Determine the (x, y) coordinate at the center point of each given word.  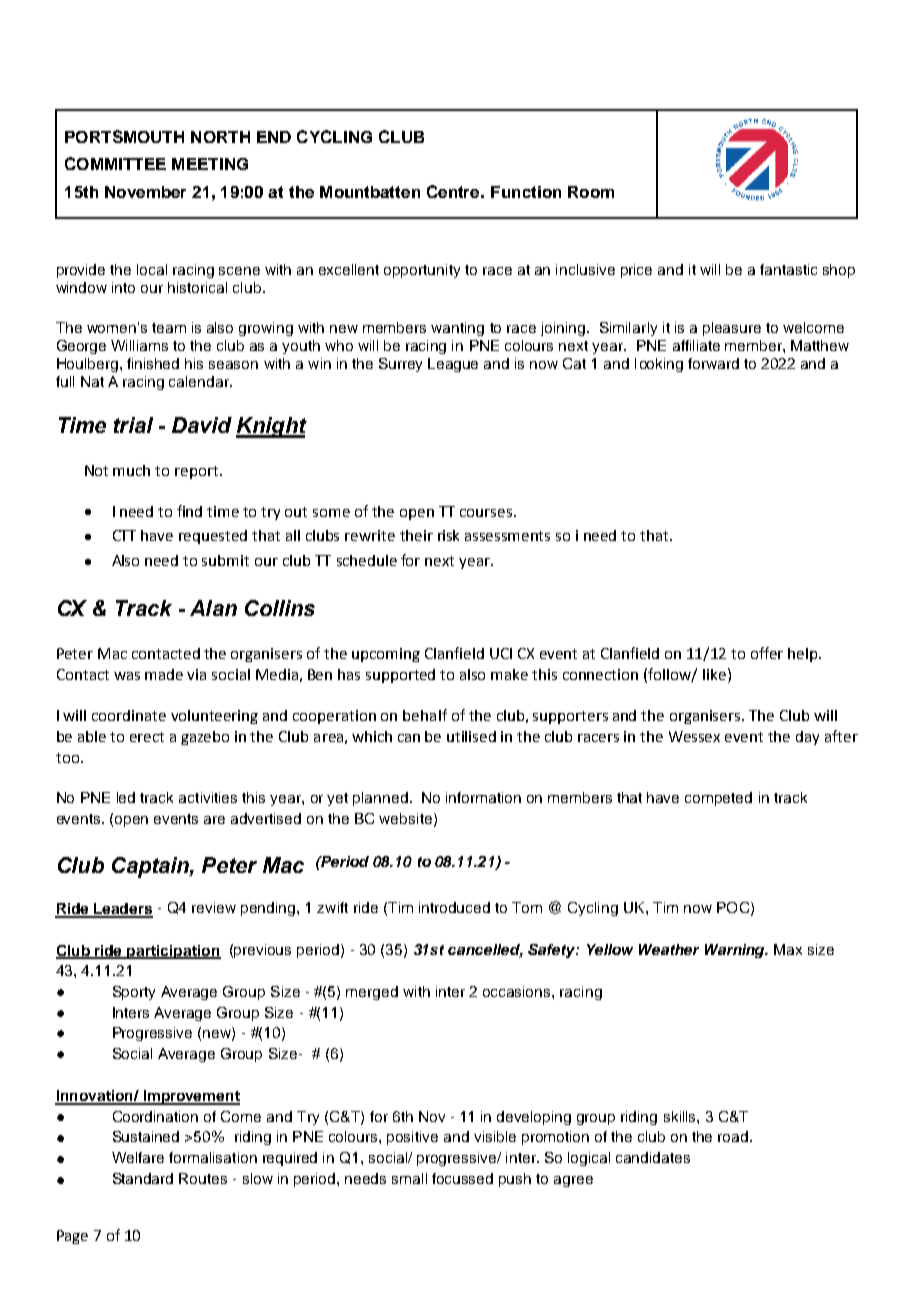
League (453, 365)
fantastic (788, 269)
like (714, 674)
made (164, 674)
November (145, 192)
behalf (425, 715)
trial (133, 425)
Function (526, 192)
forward (713, 363)
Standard (143, 1178)
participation (173, 952)
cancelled (485, 951)
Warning (736, 951)
